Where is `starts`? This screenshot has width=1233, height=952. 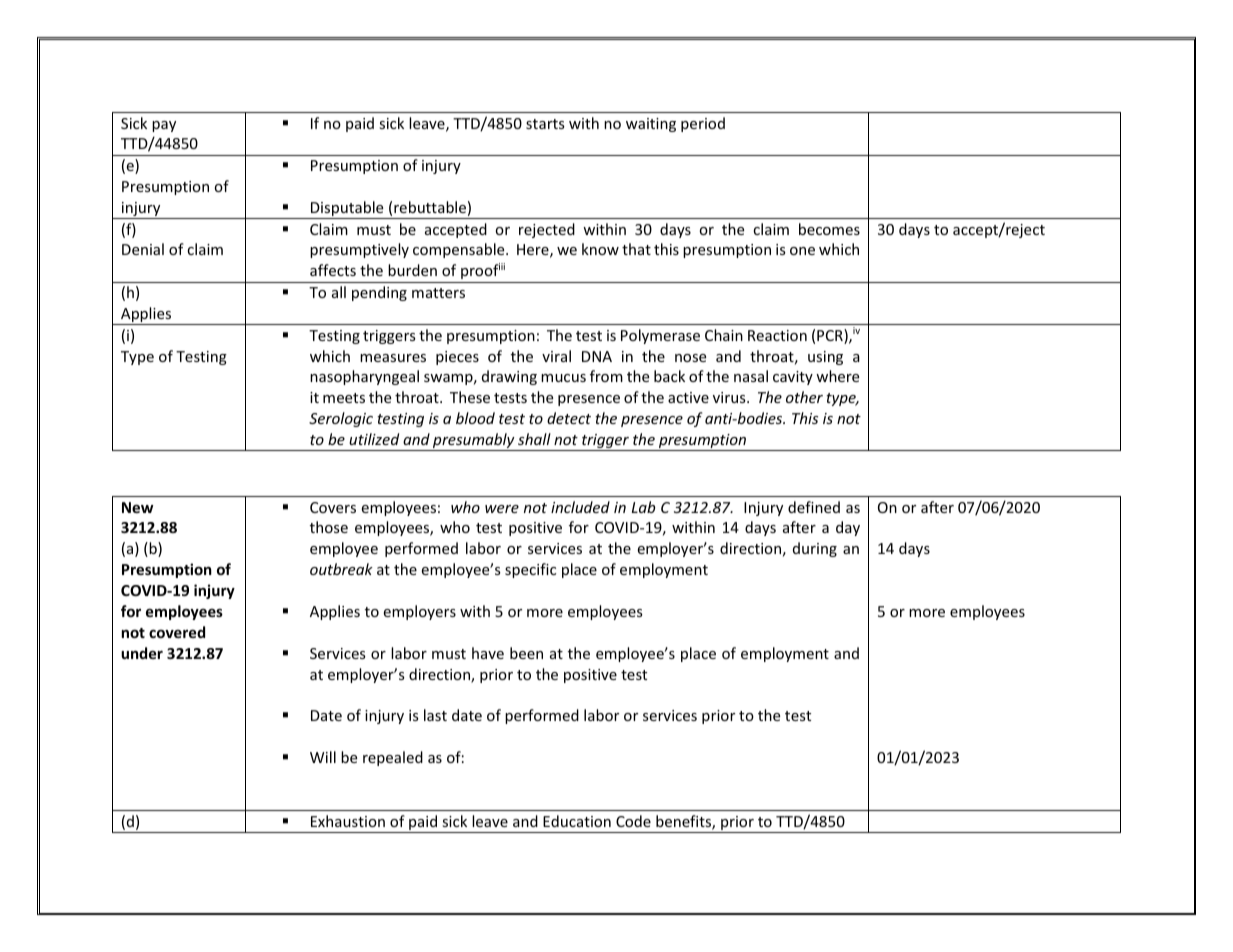
starts is located at coordinates (545, 124).
